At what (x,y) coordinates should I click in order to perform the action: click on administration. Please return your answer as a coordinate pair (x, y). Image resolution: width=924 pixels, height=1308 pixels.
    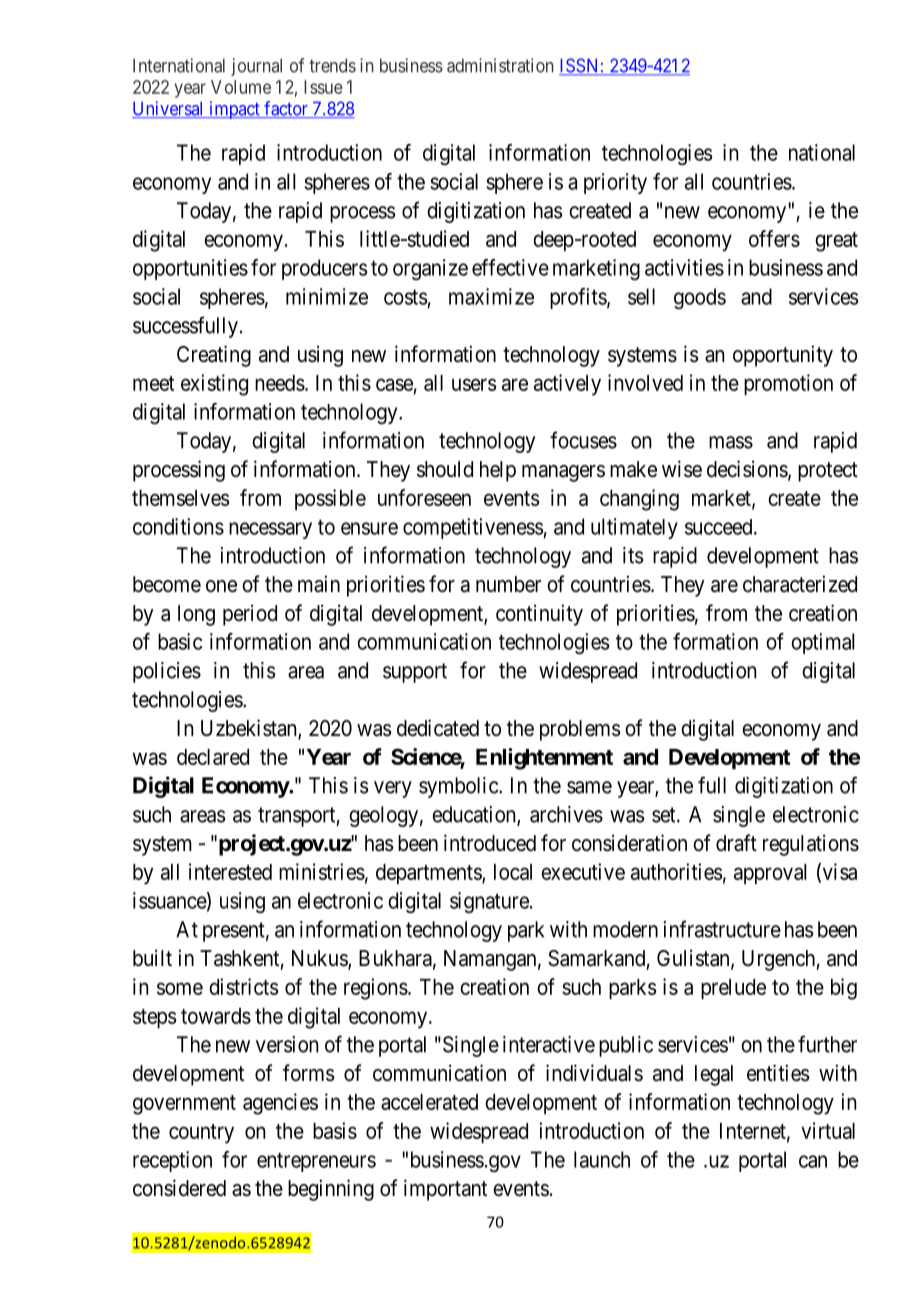
    Looking at the image, I should click on (500, 65).
